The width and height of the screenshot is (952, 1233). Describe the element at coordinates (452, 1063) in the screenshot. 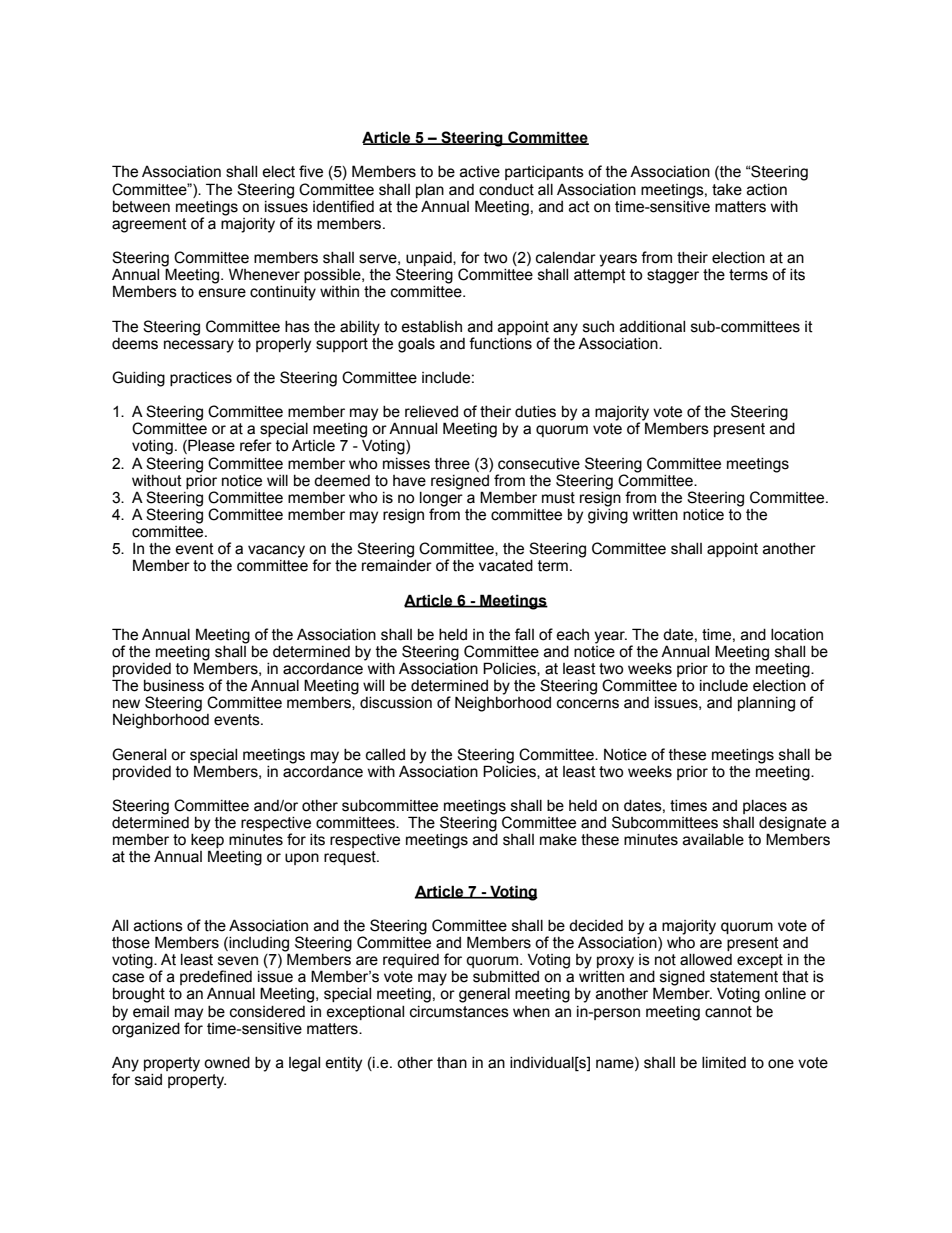

I see `than` at that location.
